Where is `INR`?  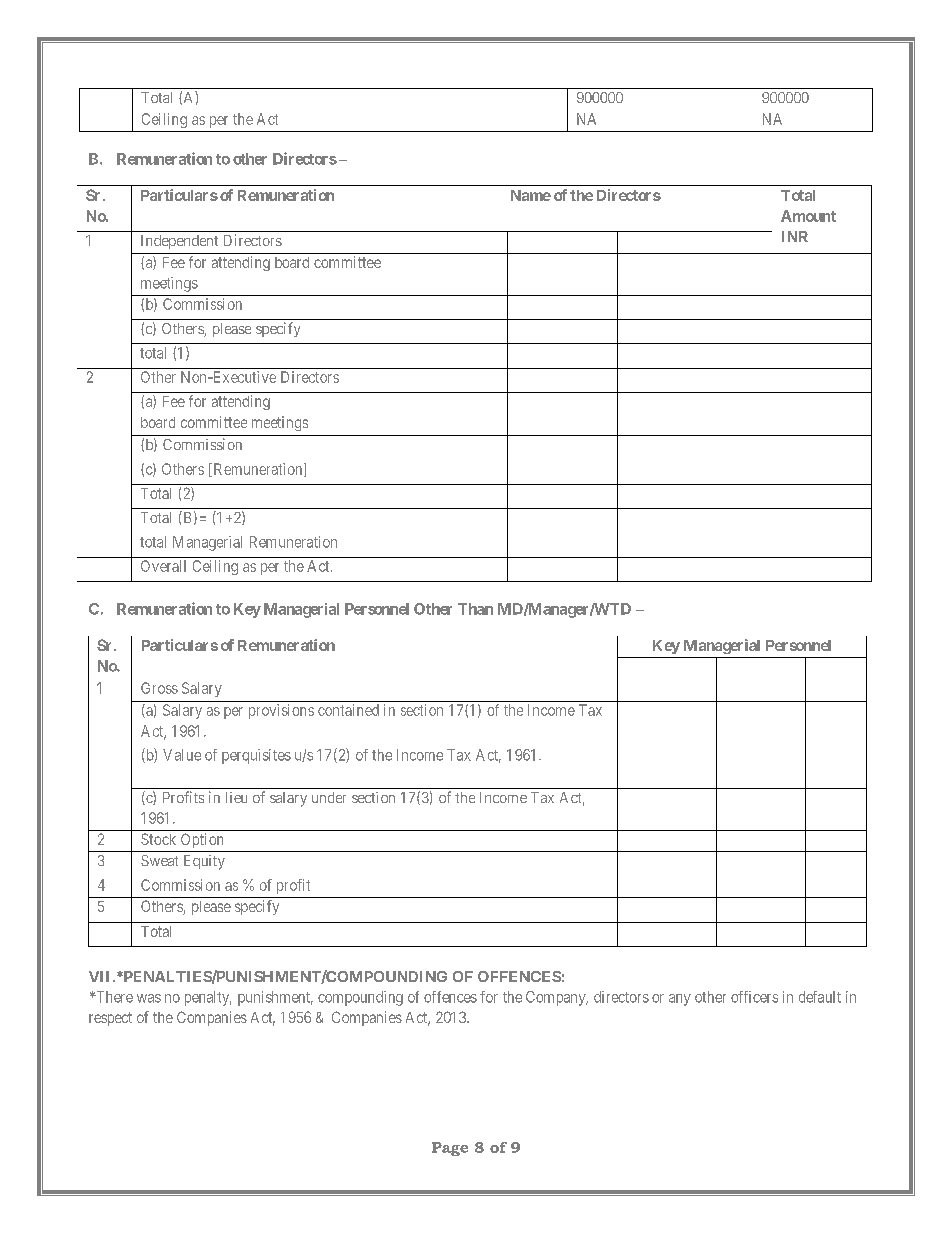 INR is located at coordinates (795, 236).
